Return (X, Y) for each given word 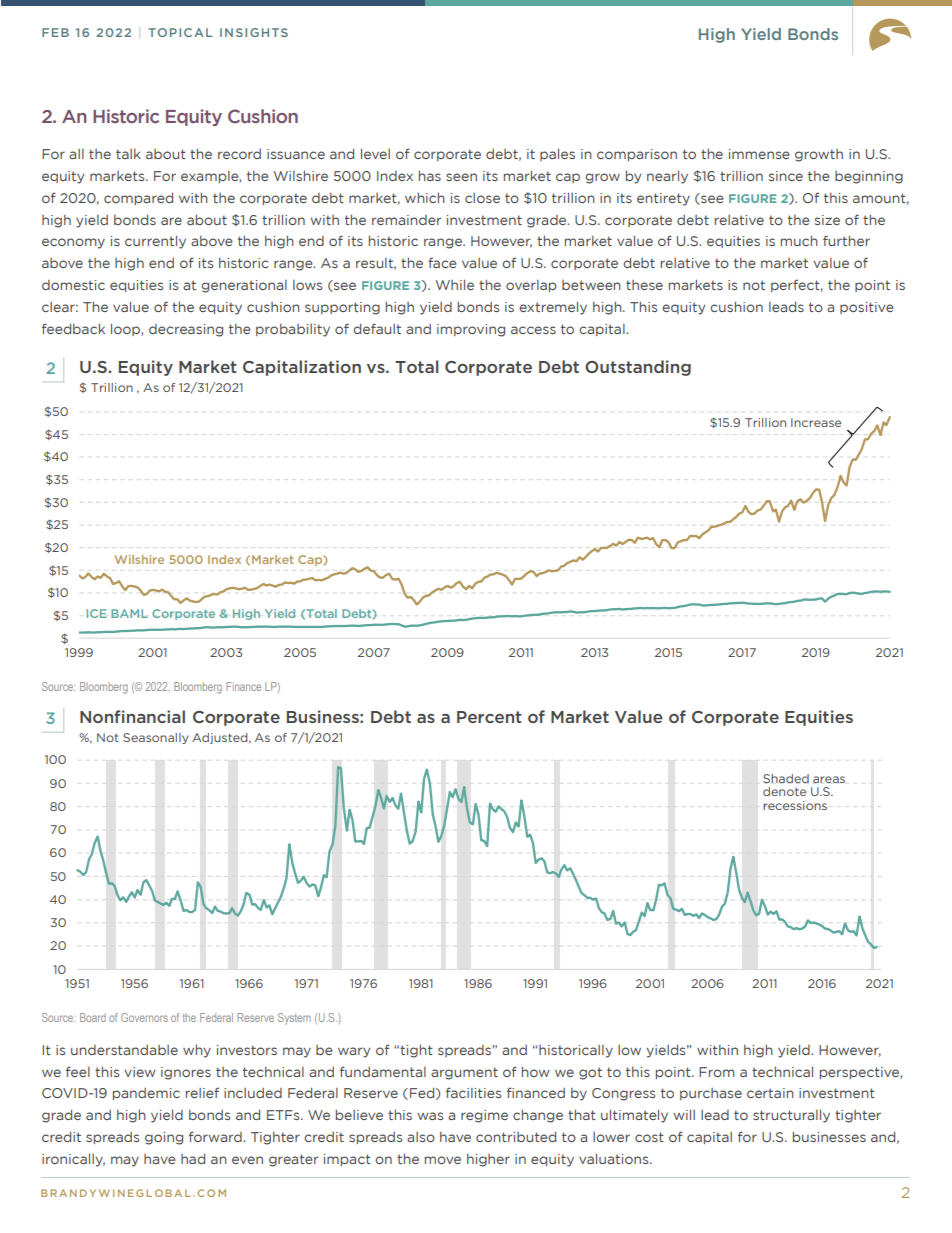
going (164, 1138)
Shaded (786, 779)
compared (138, 198)
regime (484, 1116)
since (786, 176)
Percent (489, 717)
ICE (96, 613)
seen (461, 177)
